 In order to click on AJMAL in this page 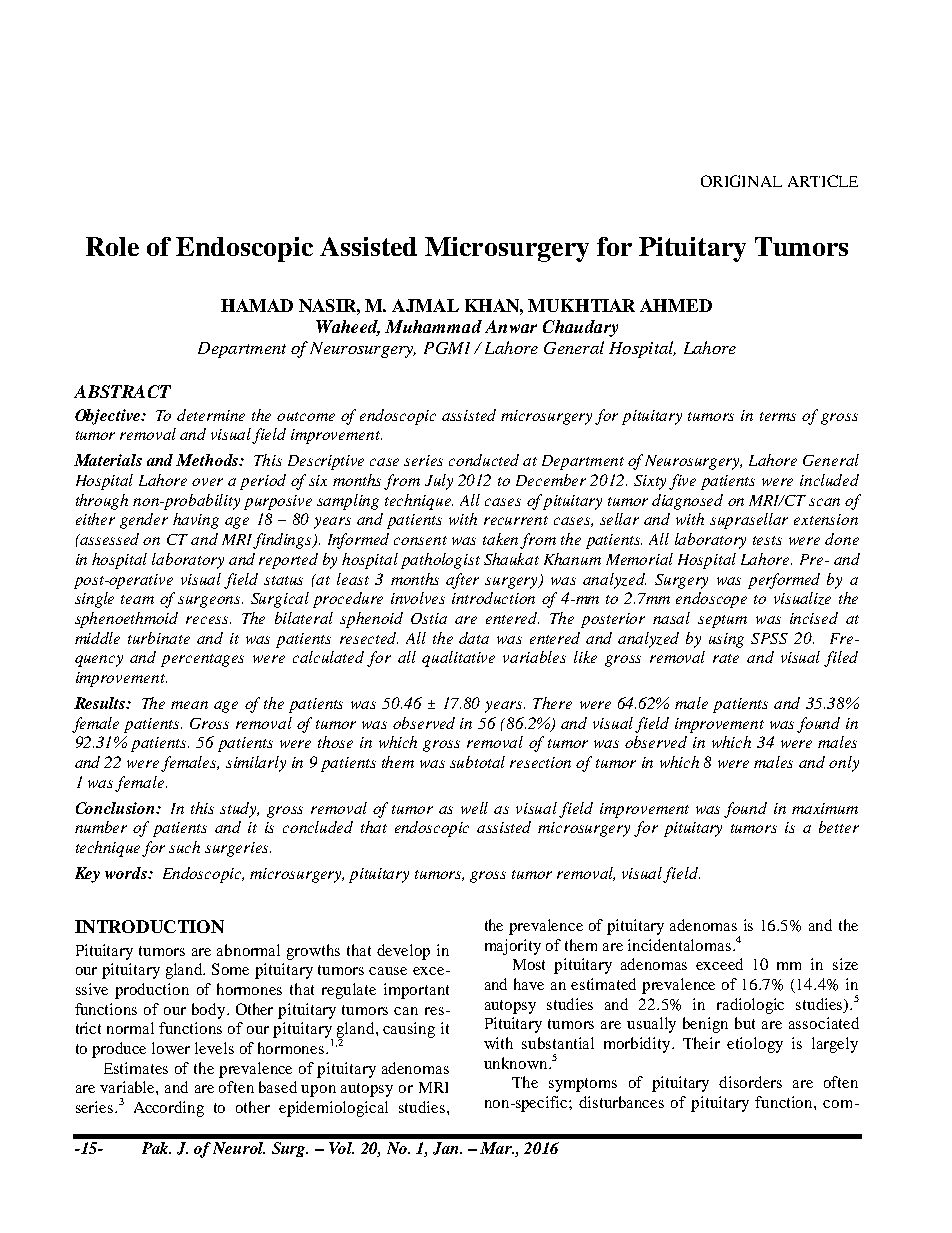, I will do `click(425, 305)`.
